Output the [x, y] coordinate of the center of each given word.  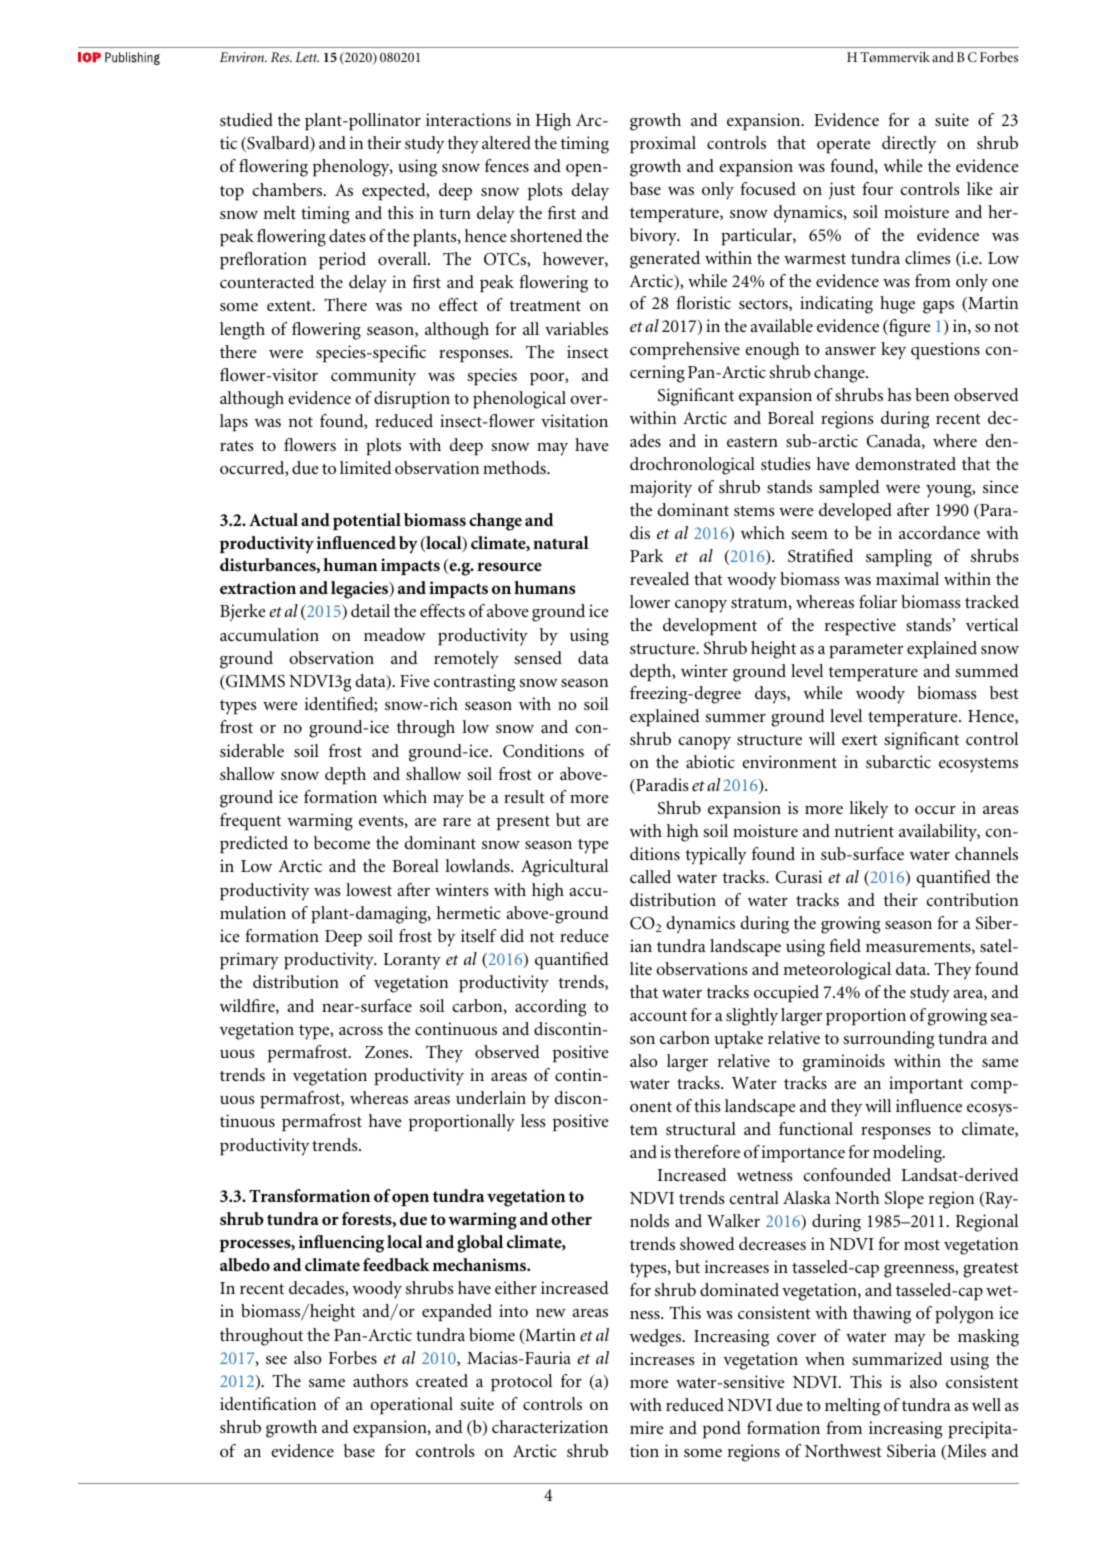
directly [909, 145]
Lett [307, 57]
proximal [663, 145]
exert [860, 740]
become [342, 842]
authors [380, 1380]
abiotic [710, 761]
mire [647, 1427]
